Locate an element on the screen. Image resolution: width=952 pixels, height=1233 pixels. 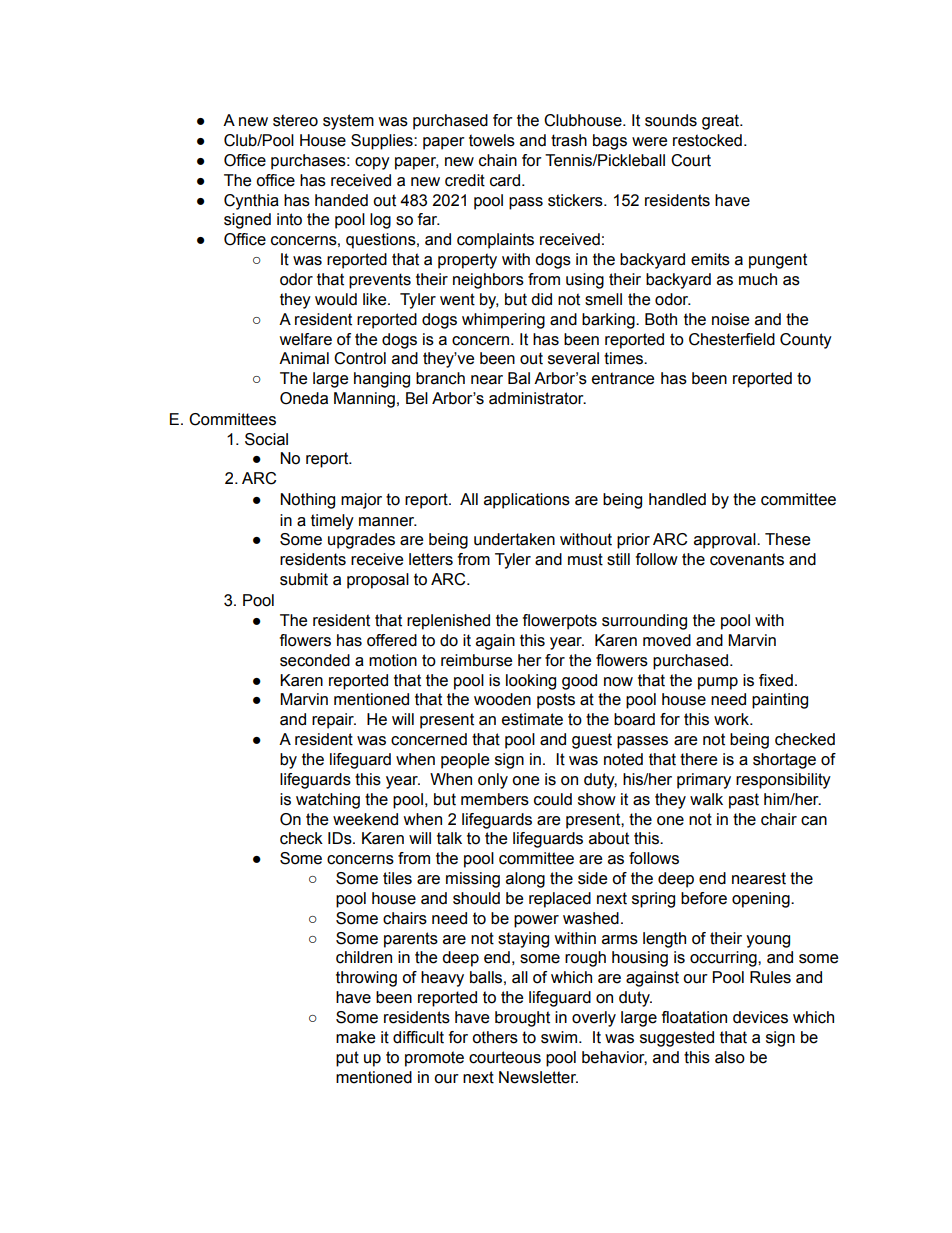
administrator is located at coordinates (537, 398).
